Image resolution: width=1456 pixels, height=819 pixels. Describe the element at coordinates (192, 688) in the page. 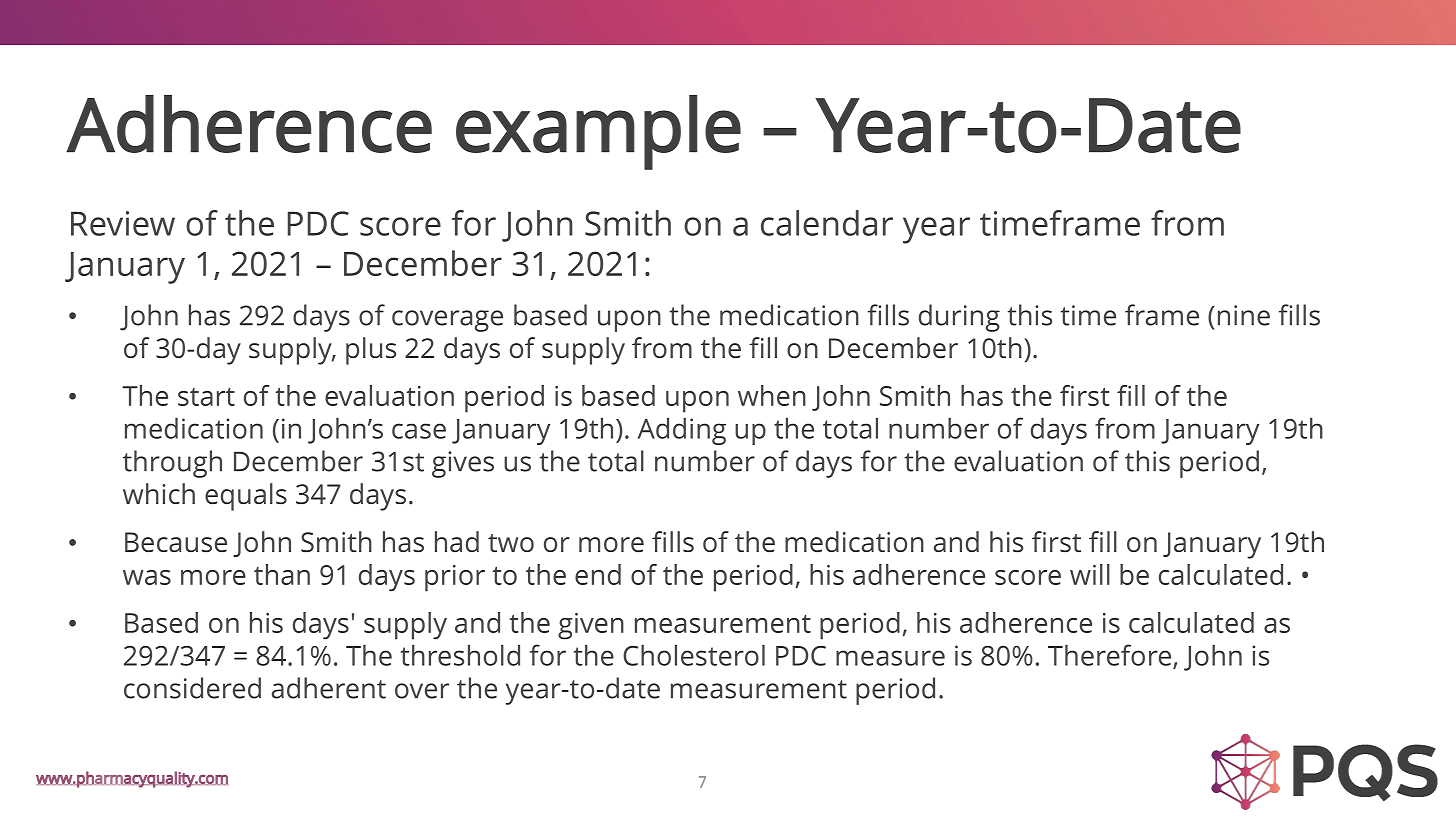

I see `considered` at that location.
